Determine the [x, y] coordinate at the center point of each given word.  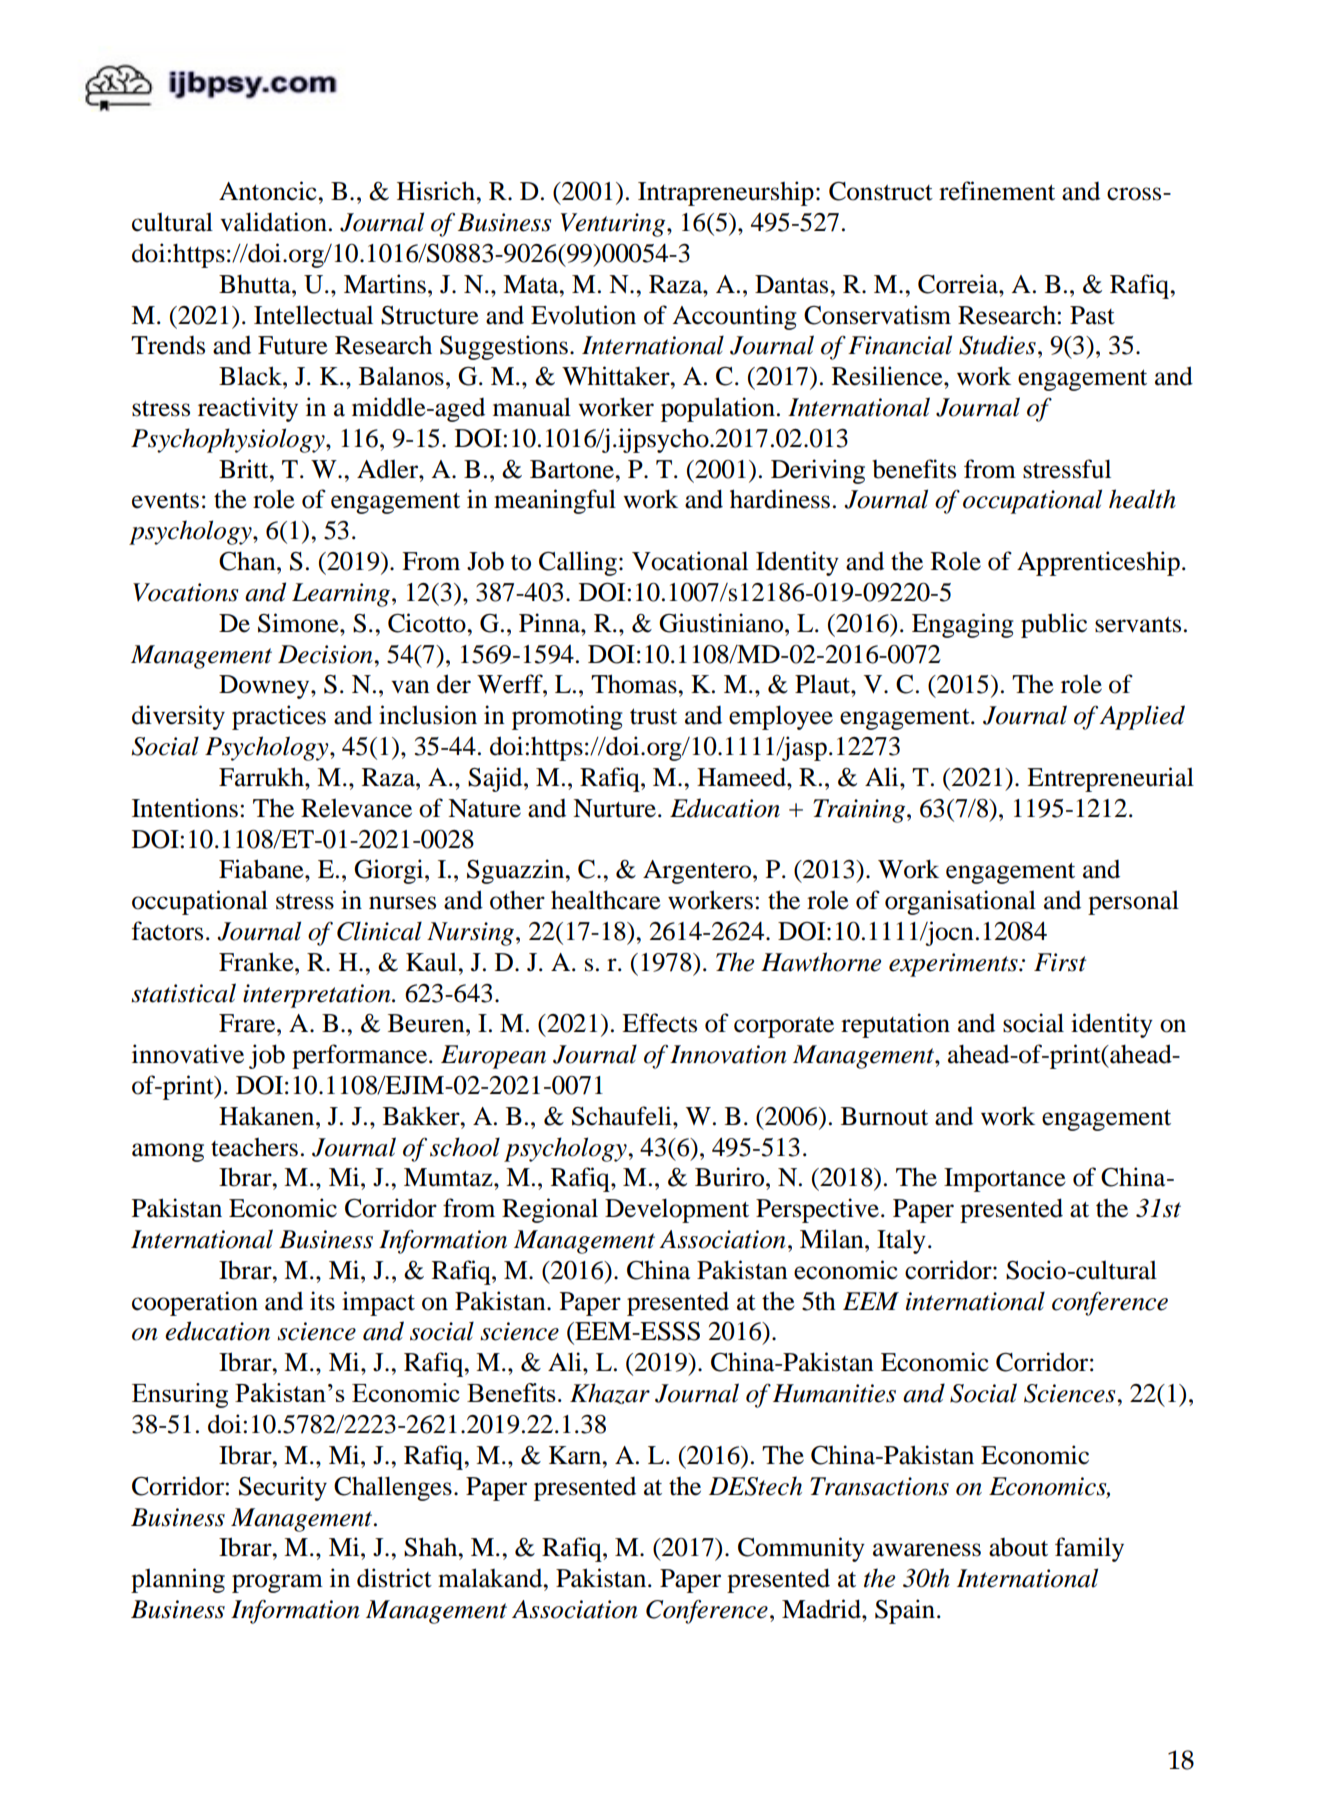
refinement [997, 191]
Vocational [690, 561]
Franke [257, 962]
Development [677, 1210]
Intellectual [313, 315]
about [1018, 1547]
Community [801, 1549]
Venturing [614, 225]
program [277, 1583]
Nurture [614, 808]
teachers [254, 1147]
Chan [248, 561]
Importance [1005, 1180]
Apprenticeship [1098, 563]
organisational [960, 902]
